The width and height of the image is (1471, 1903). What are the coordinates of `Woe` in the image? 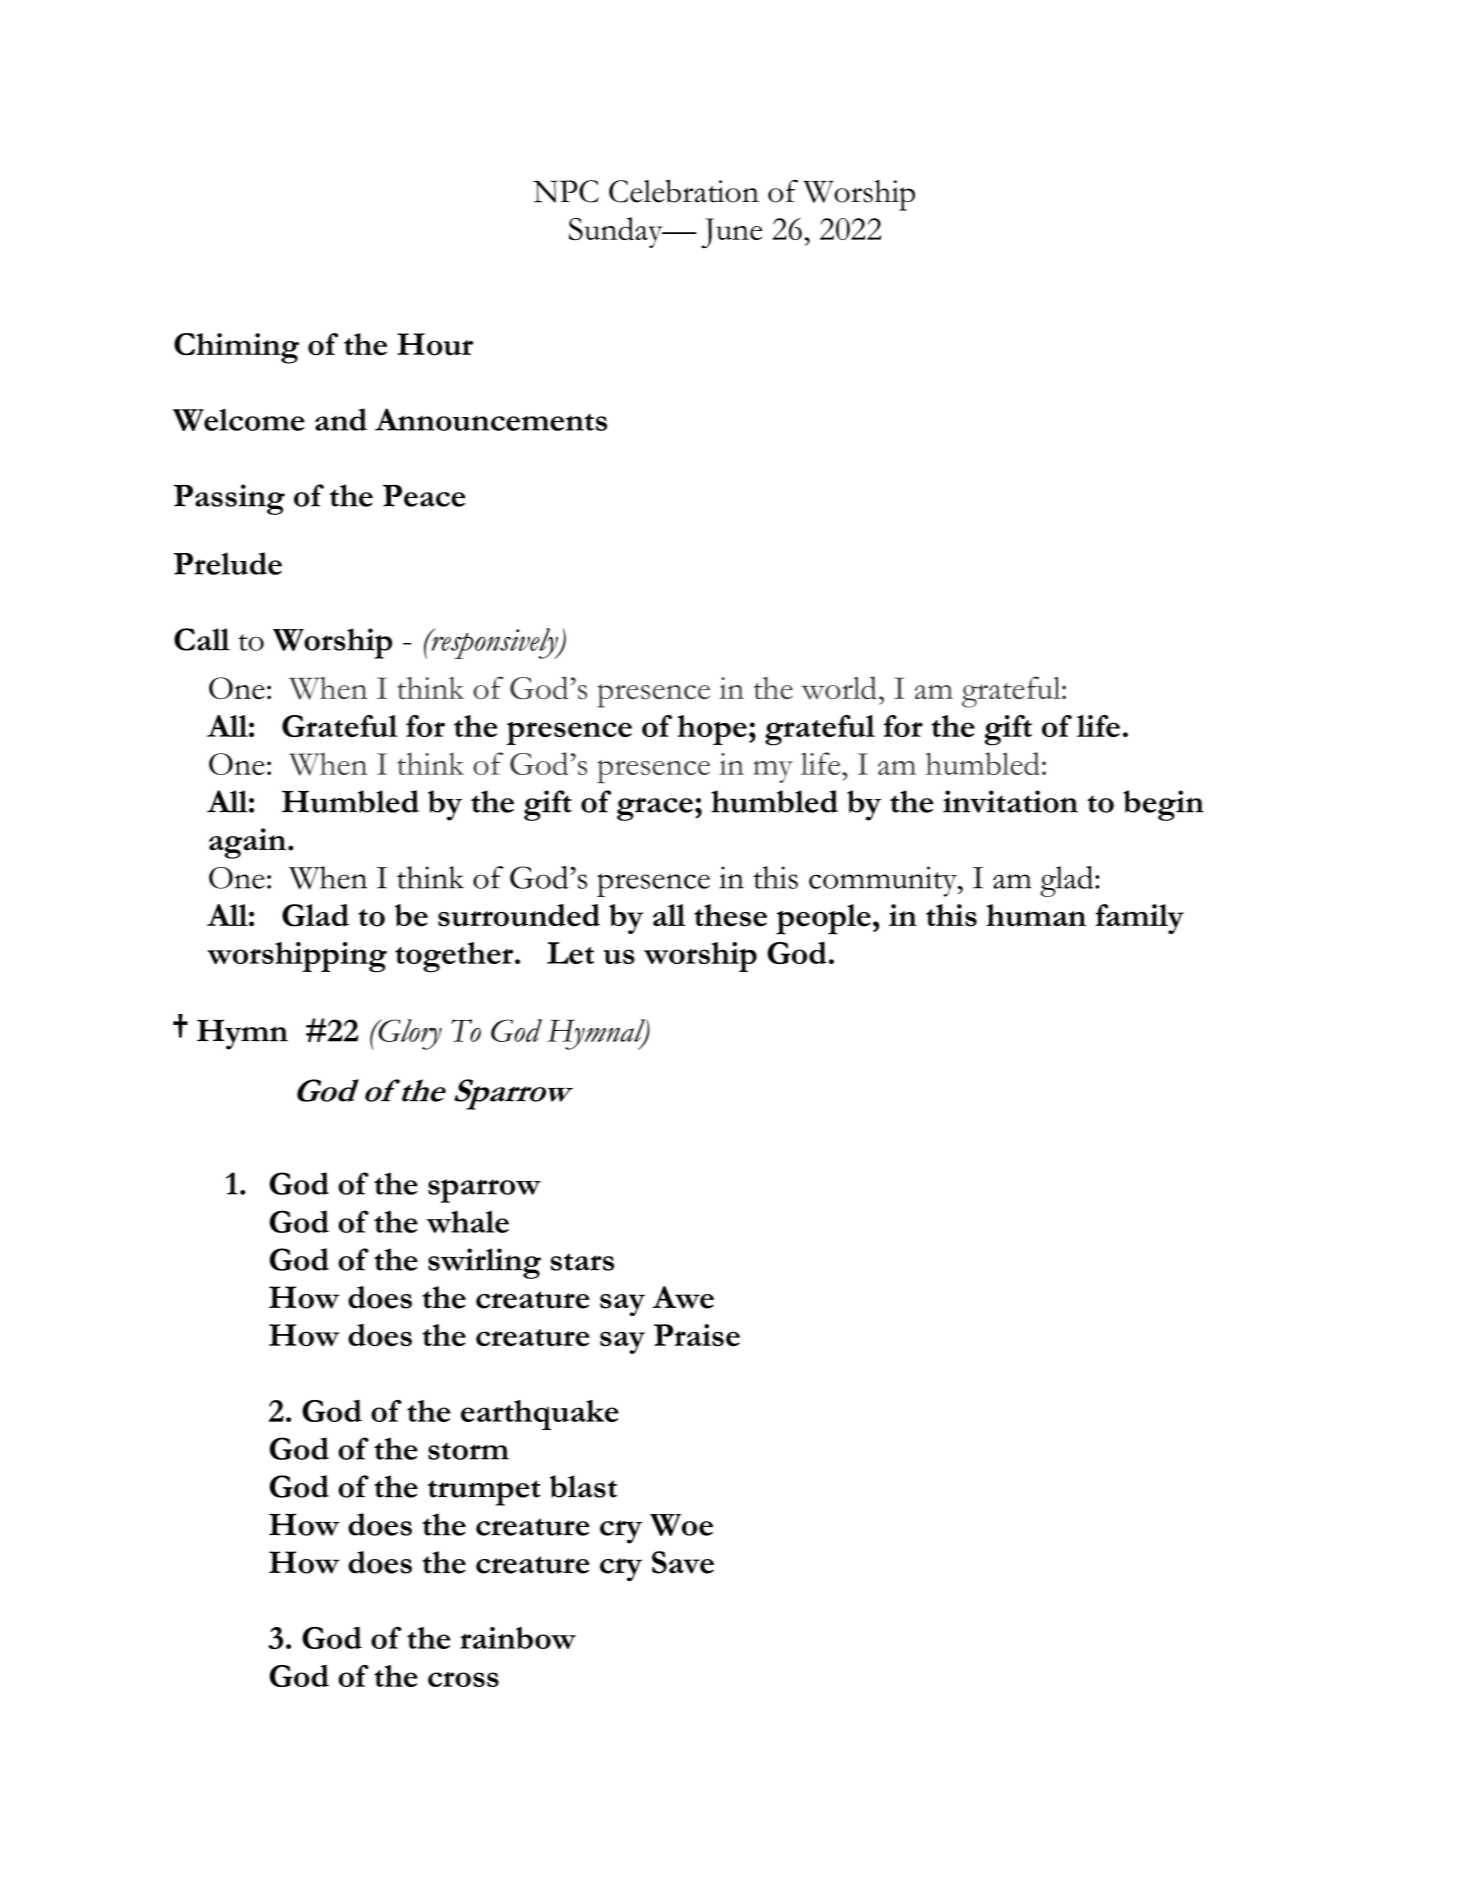 It's located at (681, 1525).
